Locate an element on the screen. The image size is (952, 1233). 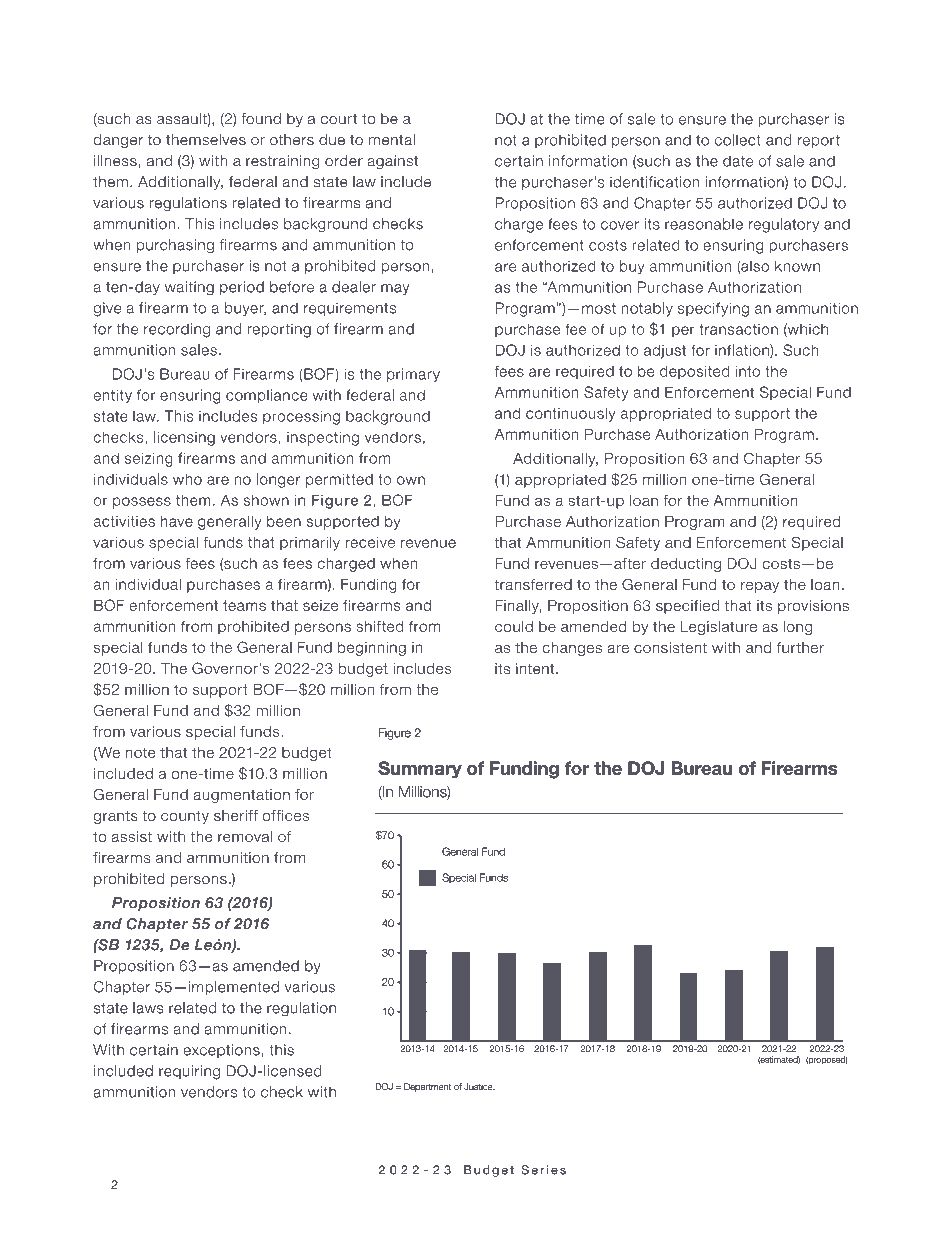
Summary is located at coordinates (420, 769).
